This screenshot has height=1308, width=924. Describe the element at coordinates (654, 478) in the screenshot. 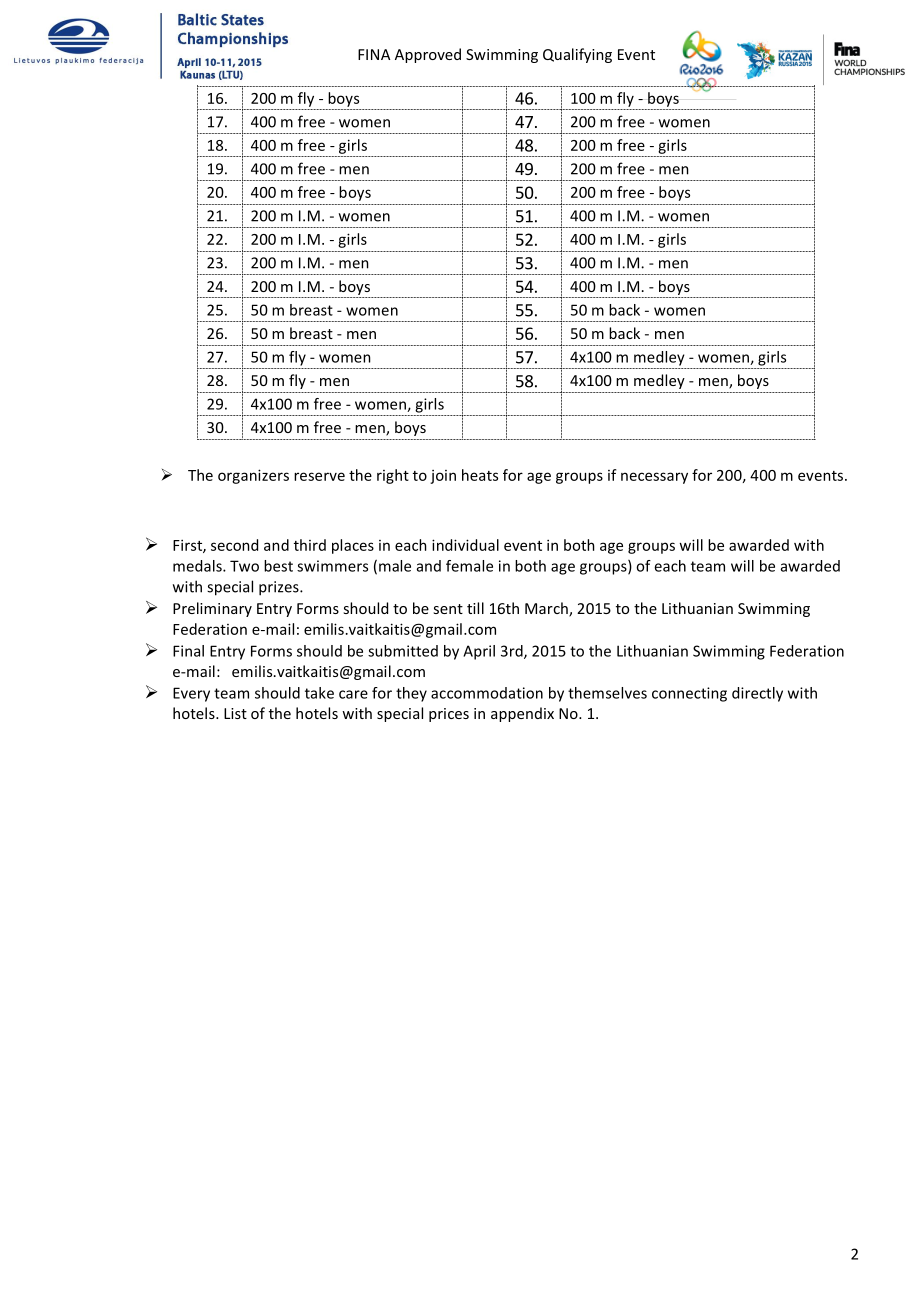

I see `necessary` at that location.
